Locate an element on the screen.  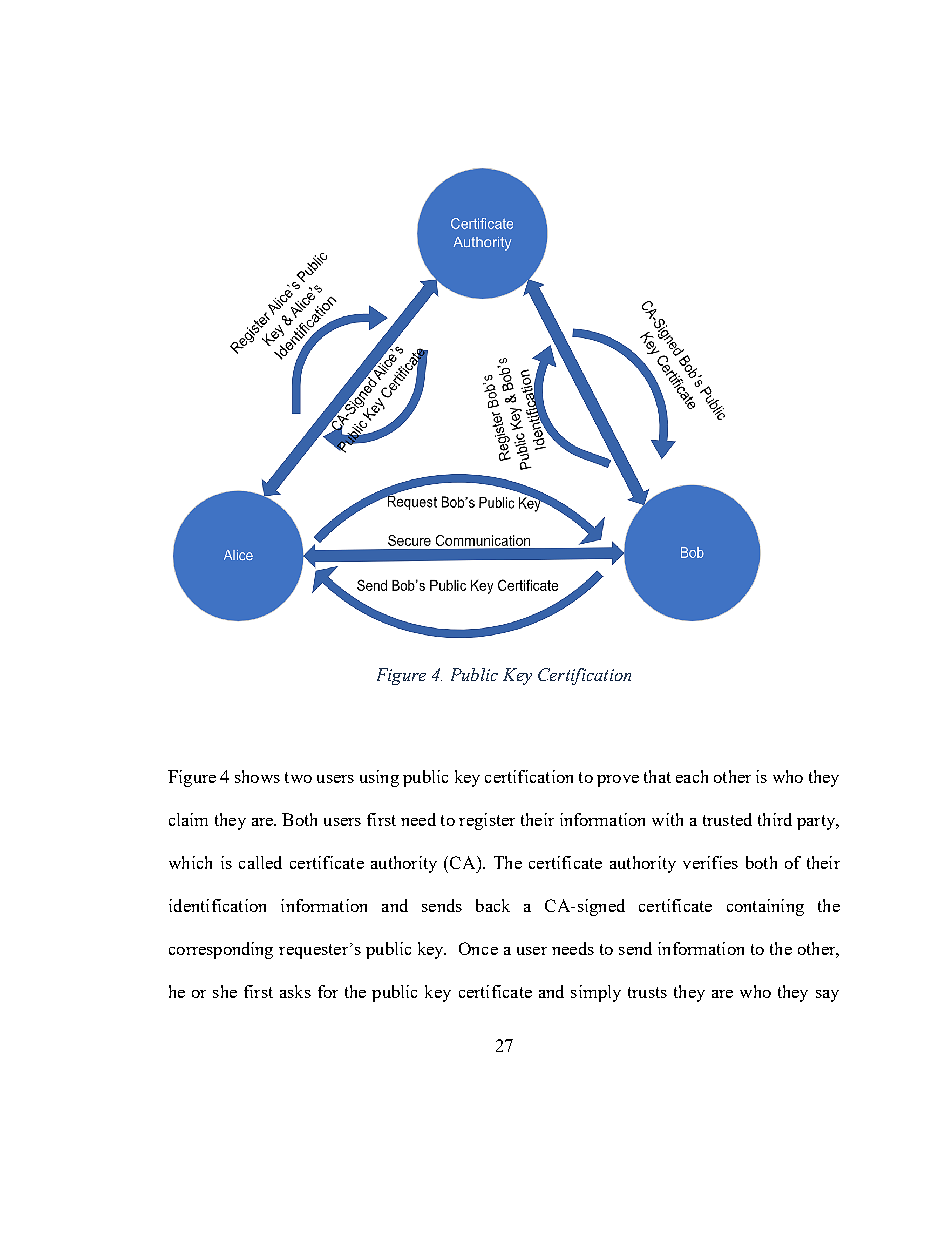
claim is located at coordinates (188, 819).
